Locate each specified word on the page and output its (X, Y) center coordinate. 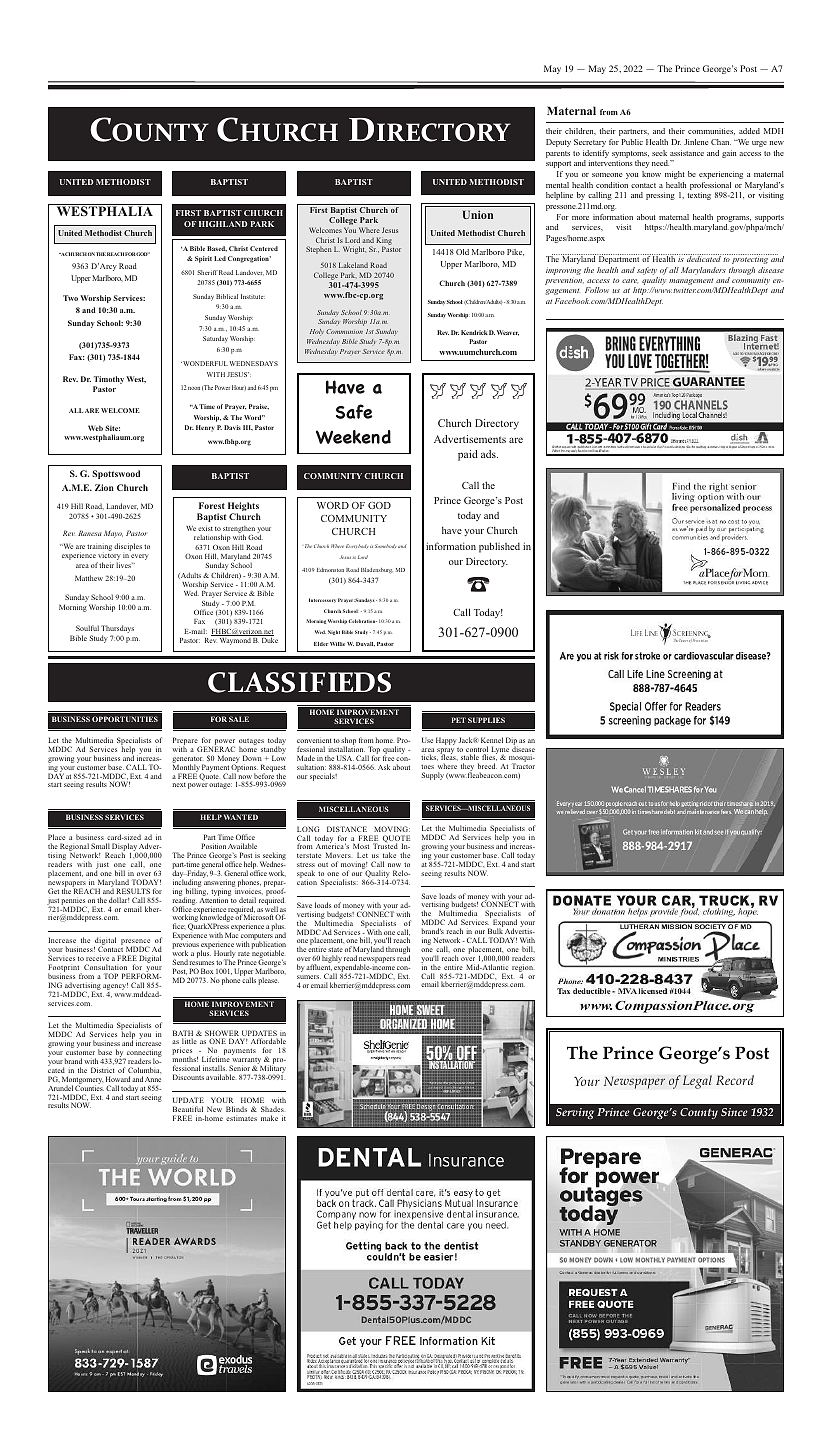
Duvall (365, 644)
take (389, 855)
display (125, 848)
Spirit (203, 259)
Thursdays (117, 630)
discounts (188, 1077)
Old (462, 252)
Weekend (353, 437)
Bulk (495, 931)
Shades (272, 1109)
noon (194, 388)
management (692, 283)
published (499, 547)
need (661, 163)
